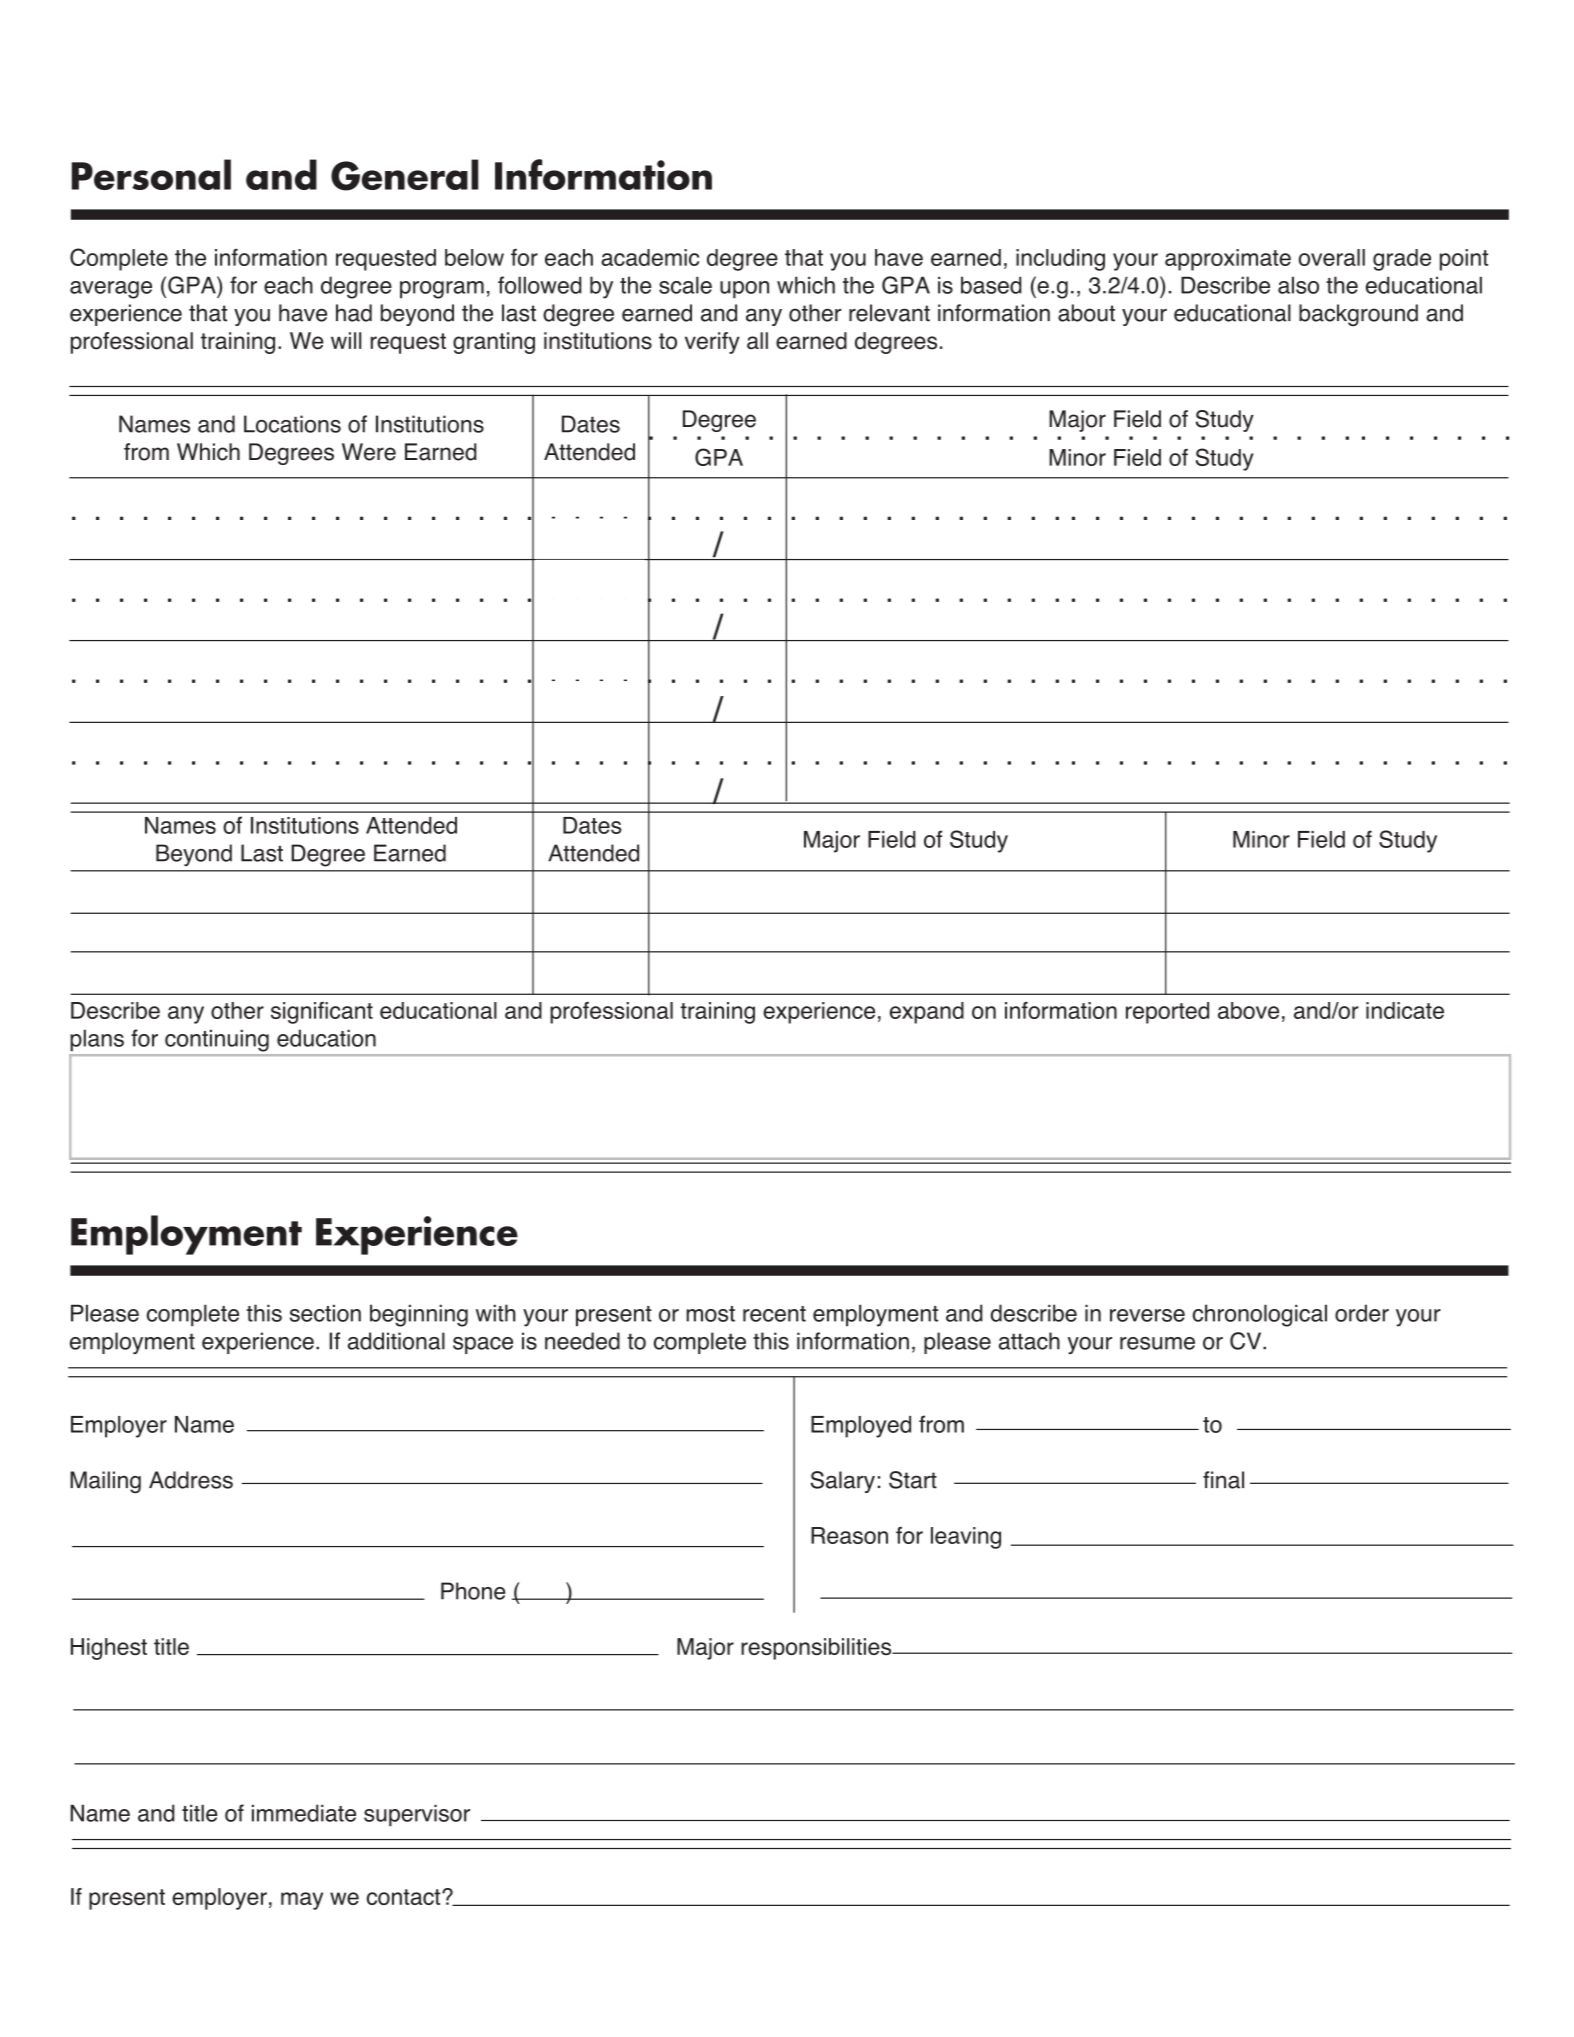 This document has width=1574, height=2037. Describe the element at coordinates (322, 1013) in the document. I see `significant` at that location.
